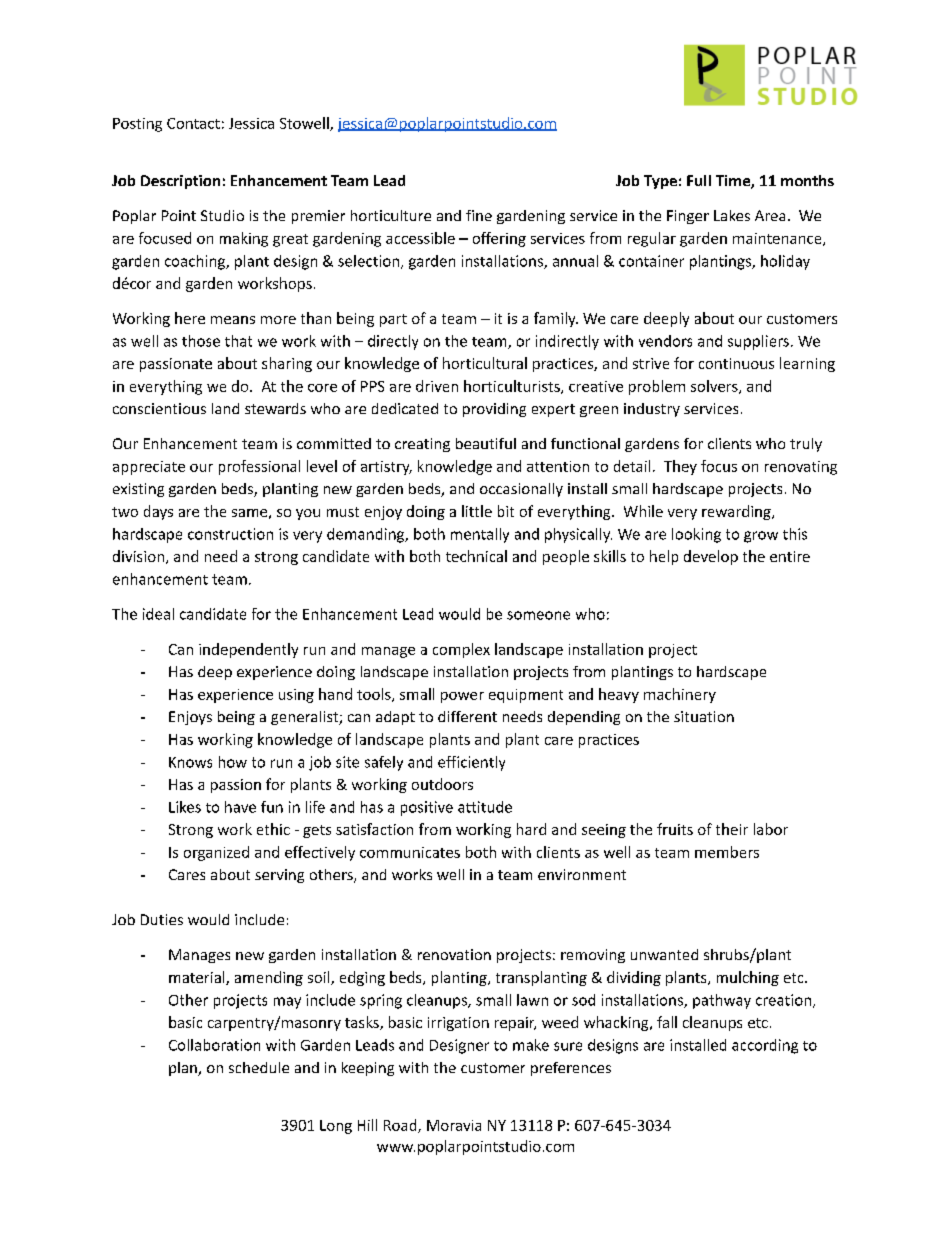  I want to click on ideal, so click(158, 614).
